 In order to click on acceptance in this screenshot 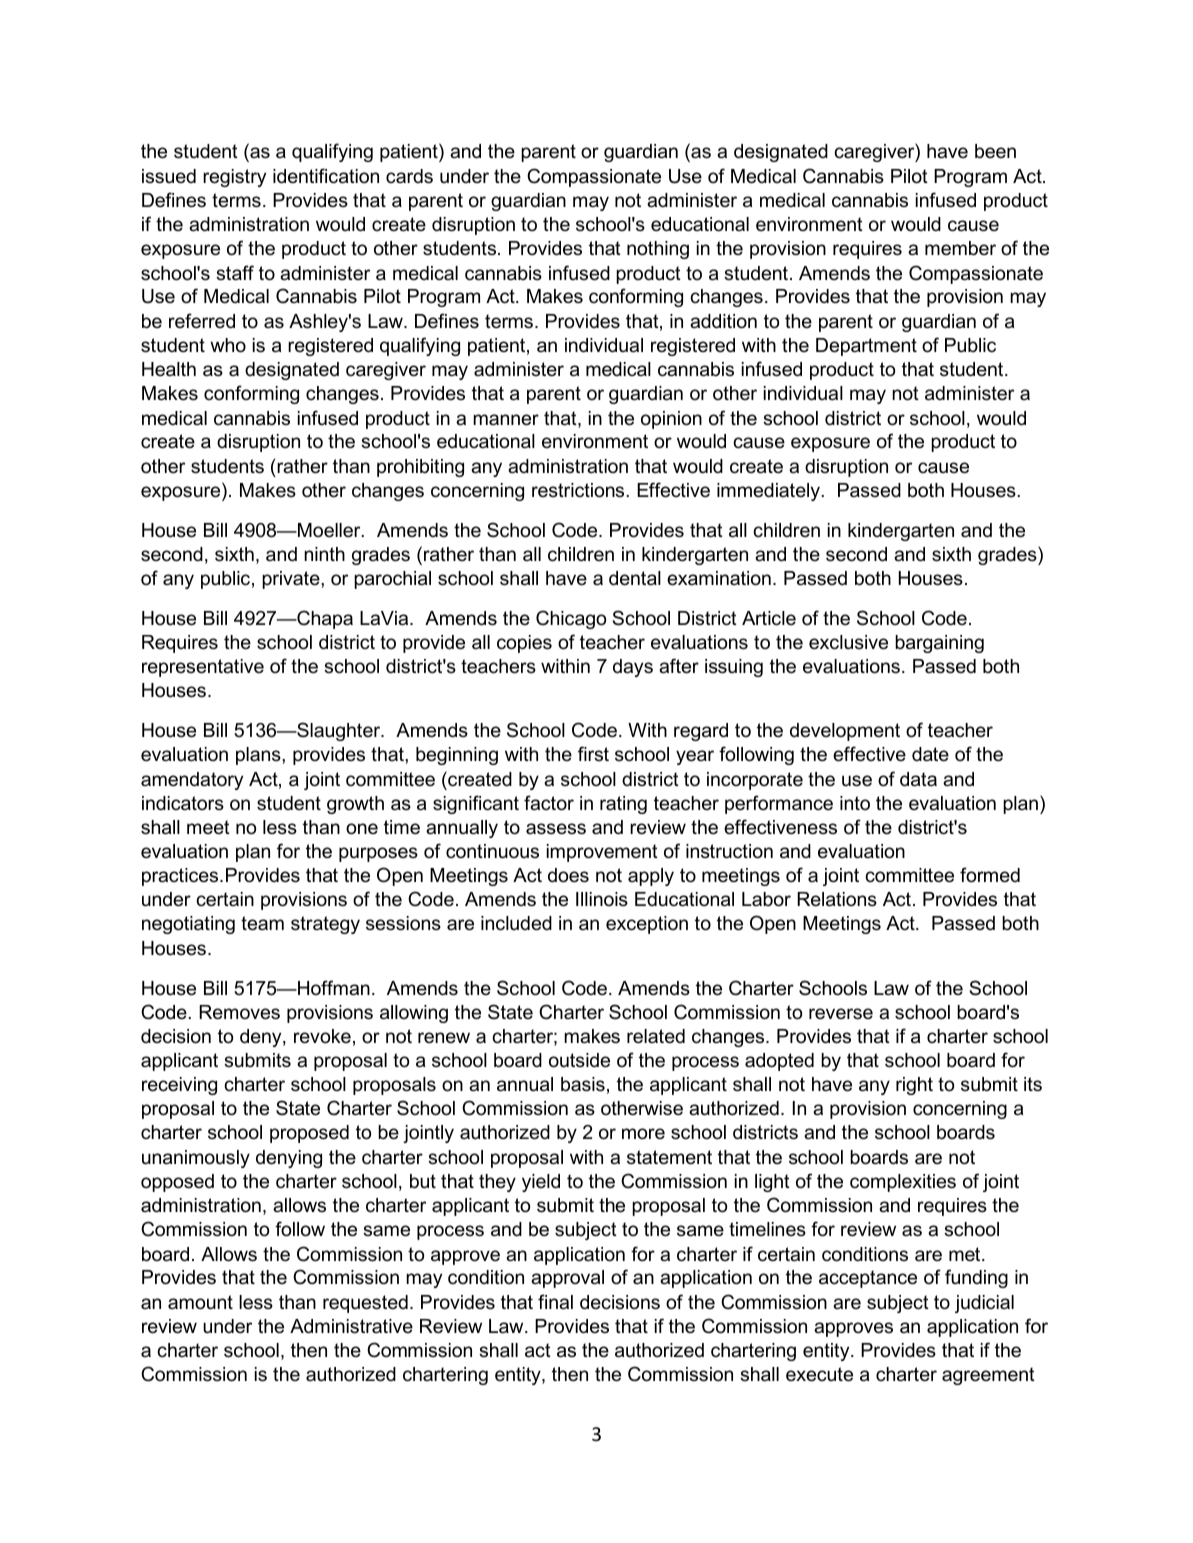, I will do `click(868, 1279)`.
